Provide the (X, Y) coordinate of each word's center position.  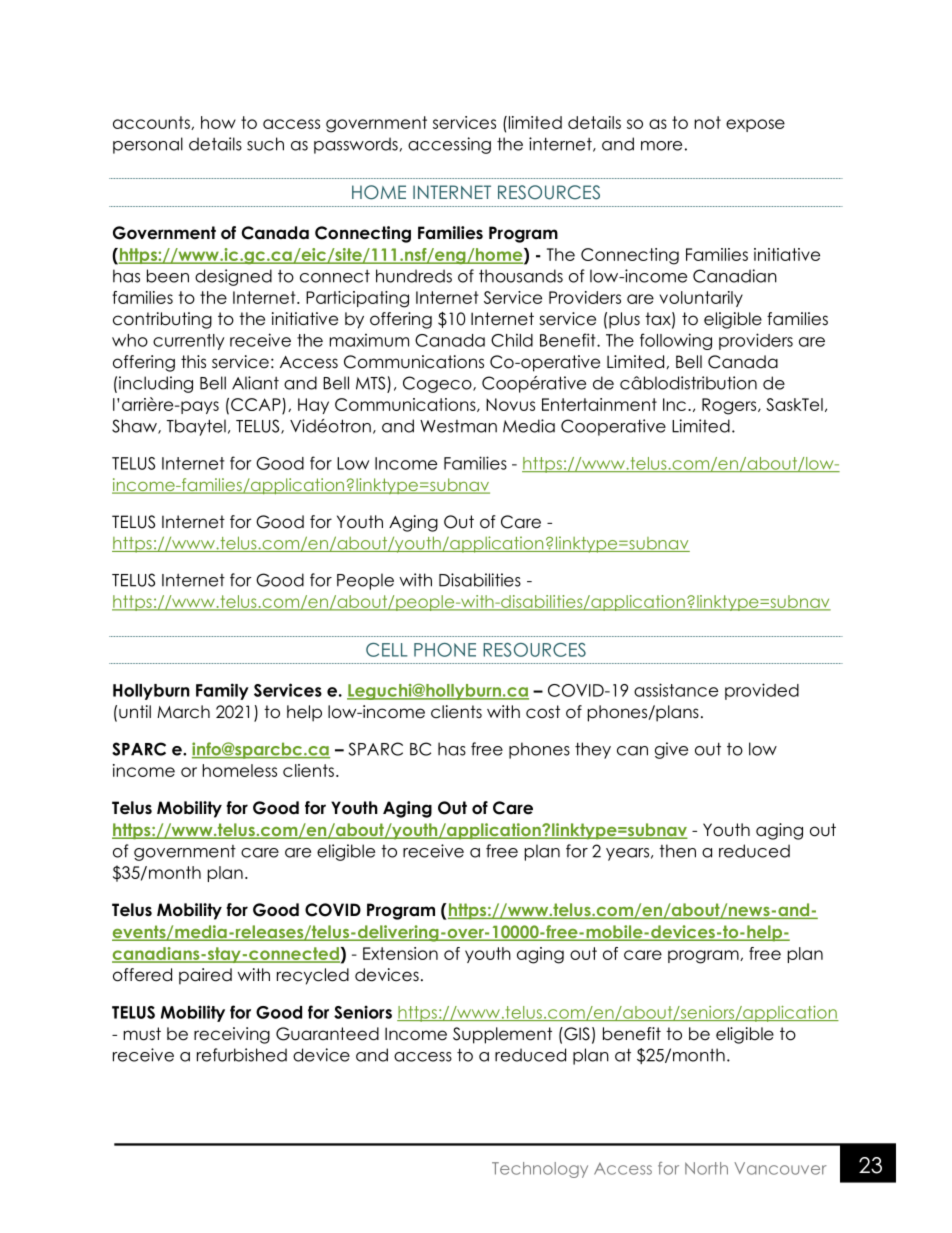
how (218, 122)
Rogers (730, 406)
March (183, 712)
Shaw (135, 426)
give (671, 750)
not (707, 122)
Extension (400, 953)
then (677, 851)
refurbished (242, 1055)
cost (543, 712)
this (193, 362)
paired (205, 976)
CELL (387, 650)
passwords (356, 145)
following (676, 341)
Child (512, 340)
